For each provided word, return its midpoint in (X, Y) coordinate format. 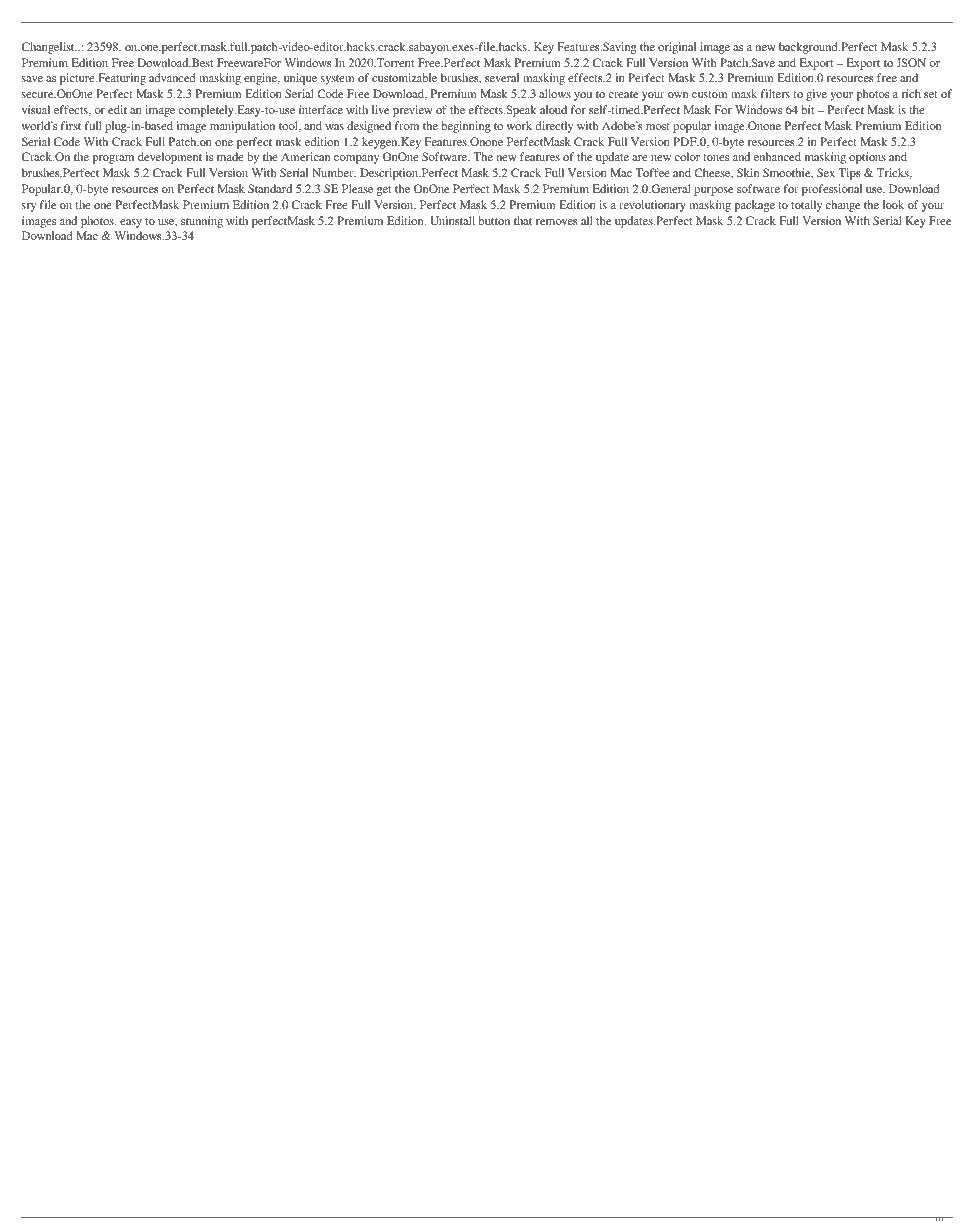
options (867, 158)
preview (413, 111)
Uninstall (452, 220)
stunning (202, 222)
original (677, 48)
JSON (911, 62)
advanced (172, 77)
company (356, 159)
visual (36, 109)
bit (808, 109)
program (113, 159)
